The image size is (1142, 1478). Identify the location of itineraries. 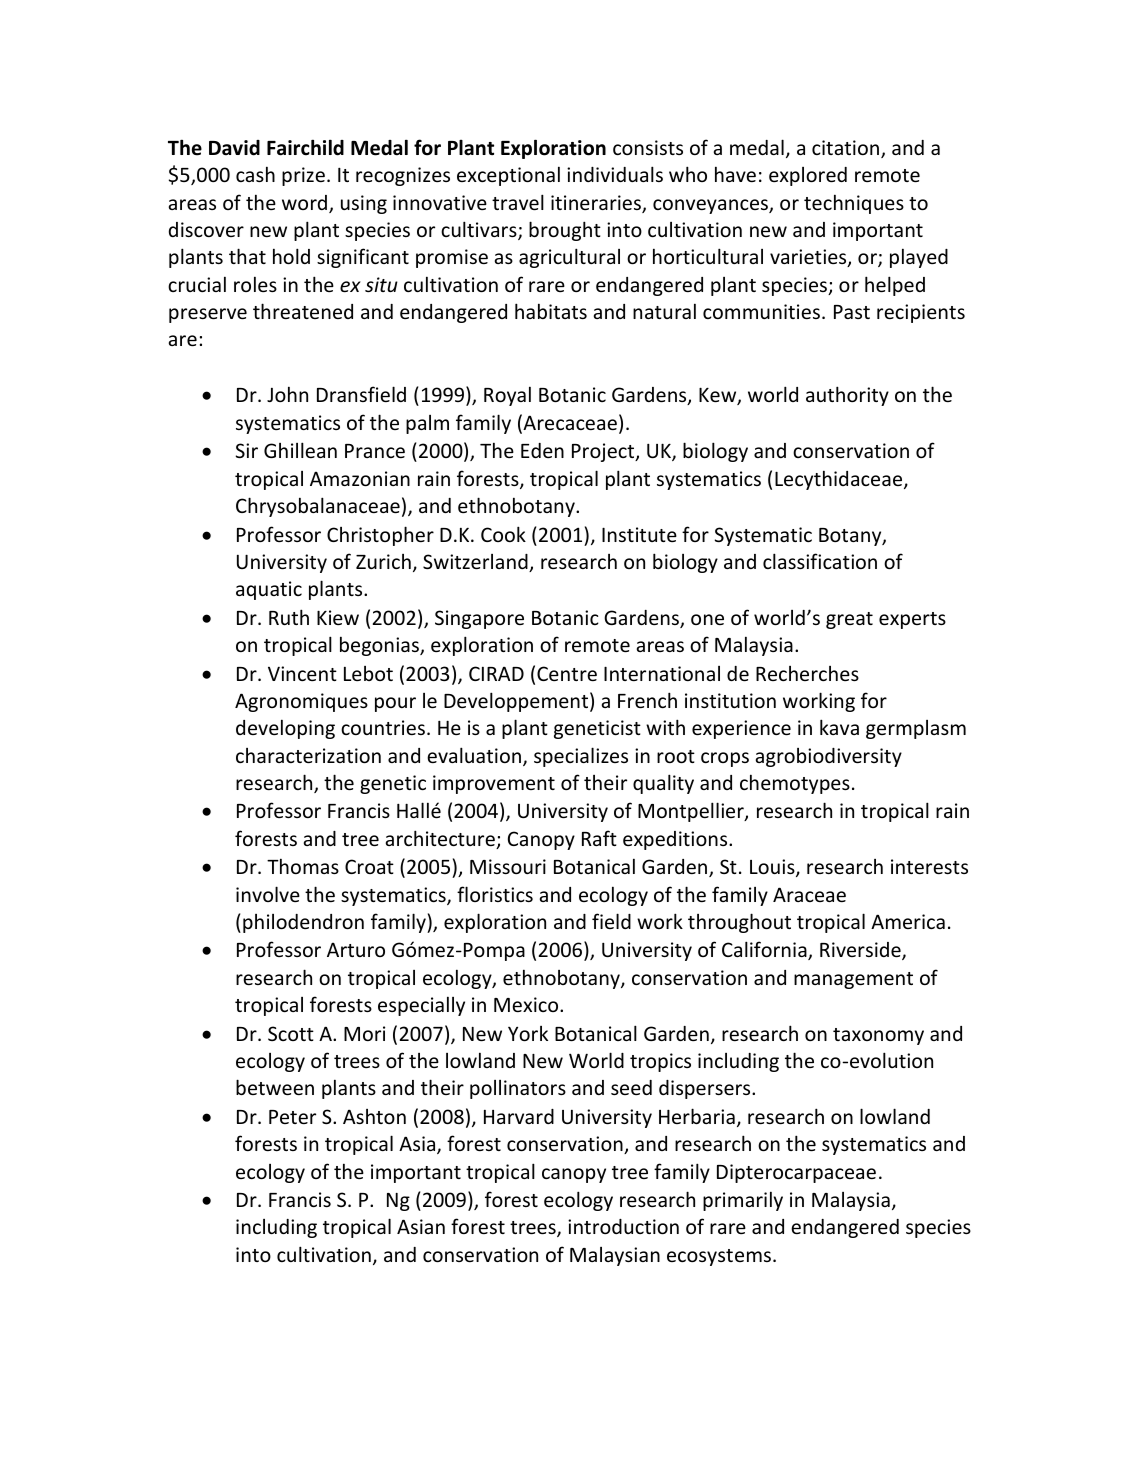
(597, 204).
